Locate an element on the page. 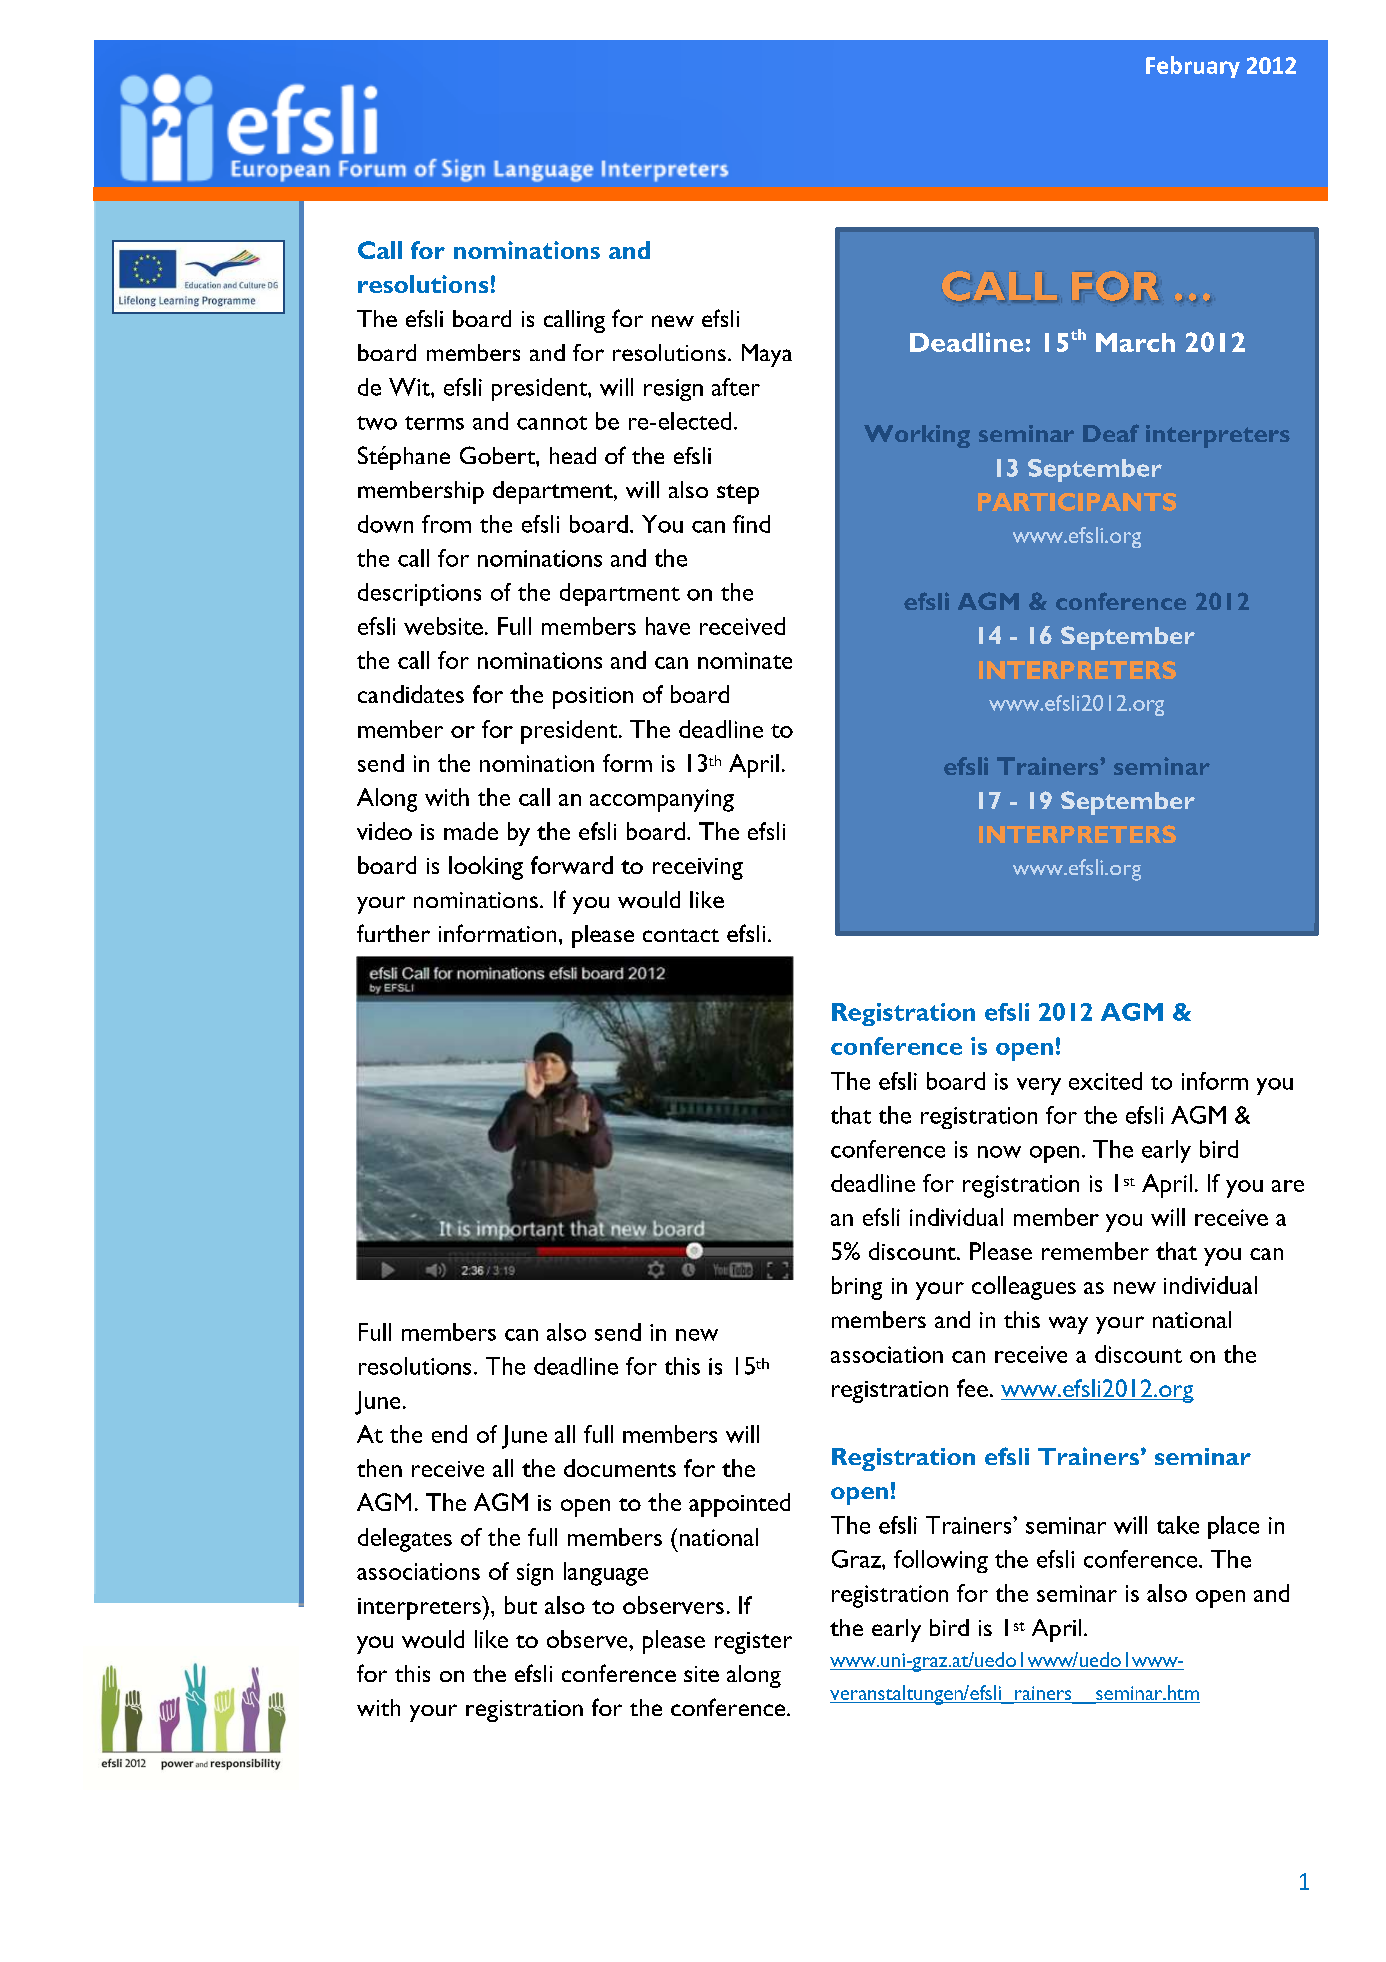 The width and height of the image is (1386, 1962). descriptions is located at coordinates (419, 594).
